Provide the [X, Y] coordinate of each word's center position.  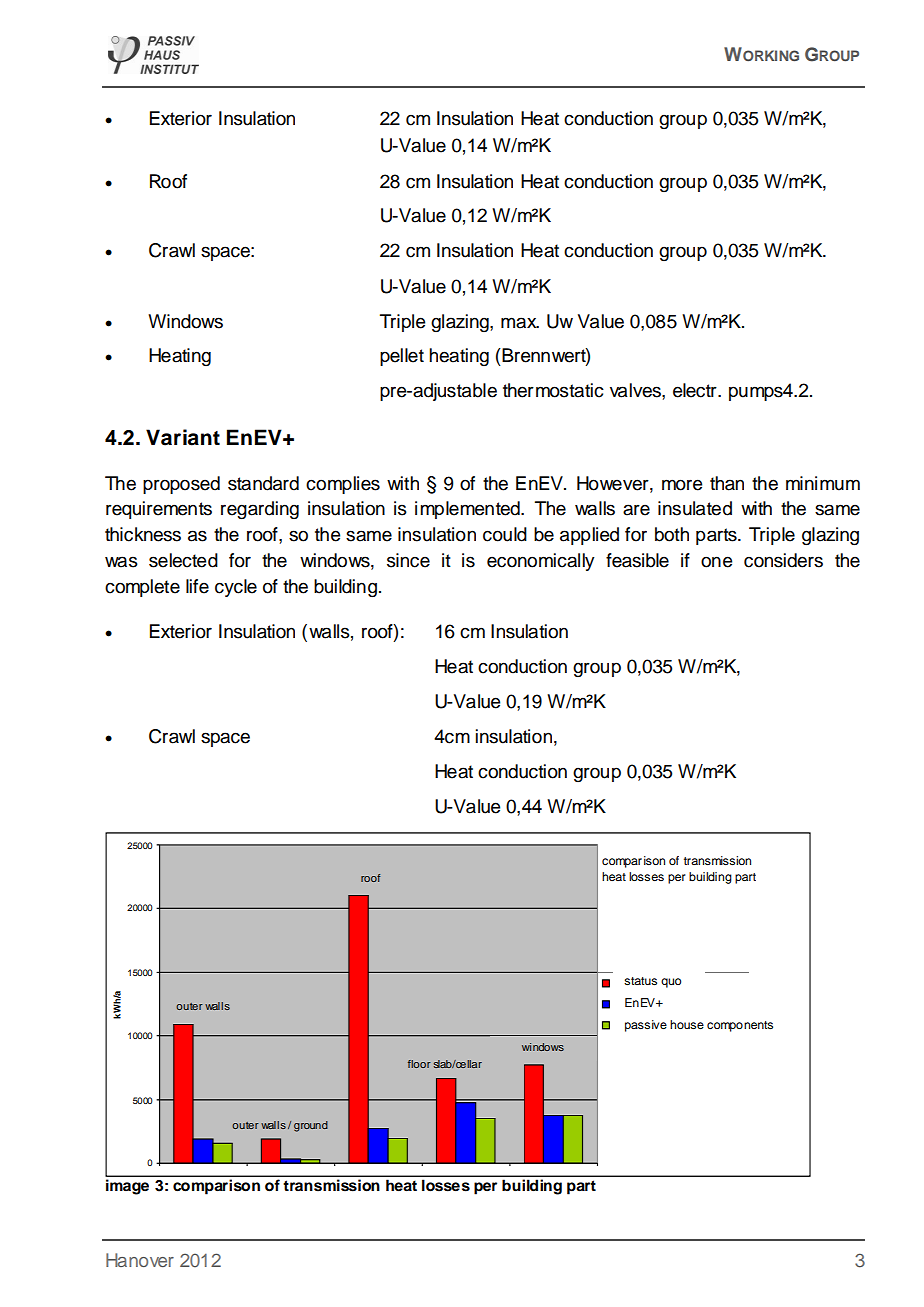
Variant [183, 437]
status [640, 981]
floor [419, 1064]
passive [646, 1026]
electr [696, 390]
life [197, 586]
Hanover [140, 1260]
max [520, 323]
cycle [236, 588]
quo [671, 983]
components [740, 1026]
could [505, 534]
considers [783, 560]
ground [311, 1126]
